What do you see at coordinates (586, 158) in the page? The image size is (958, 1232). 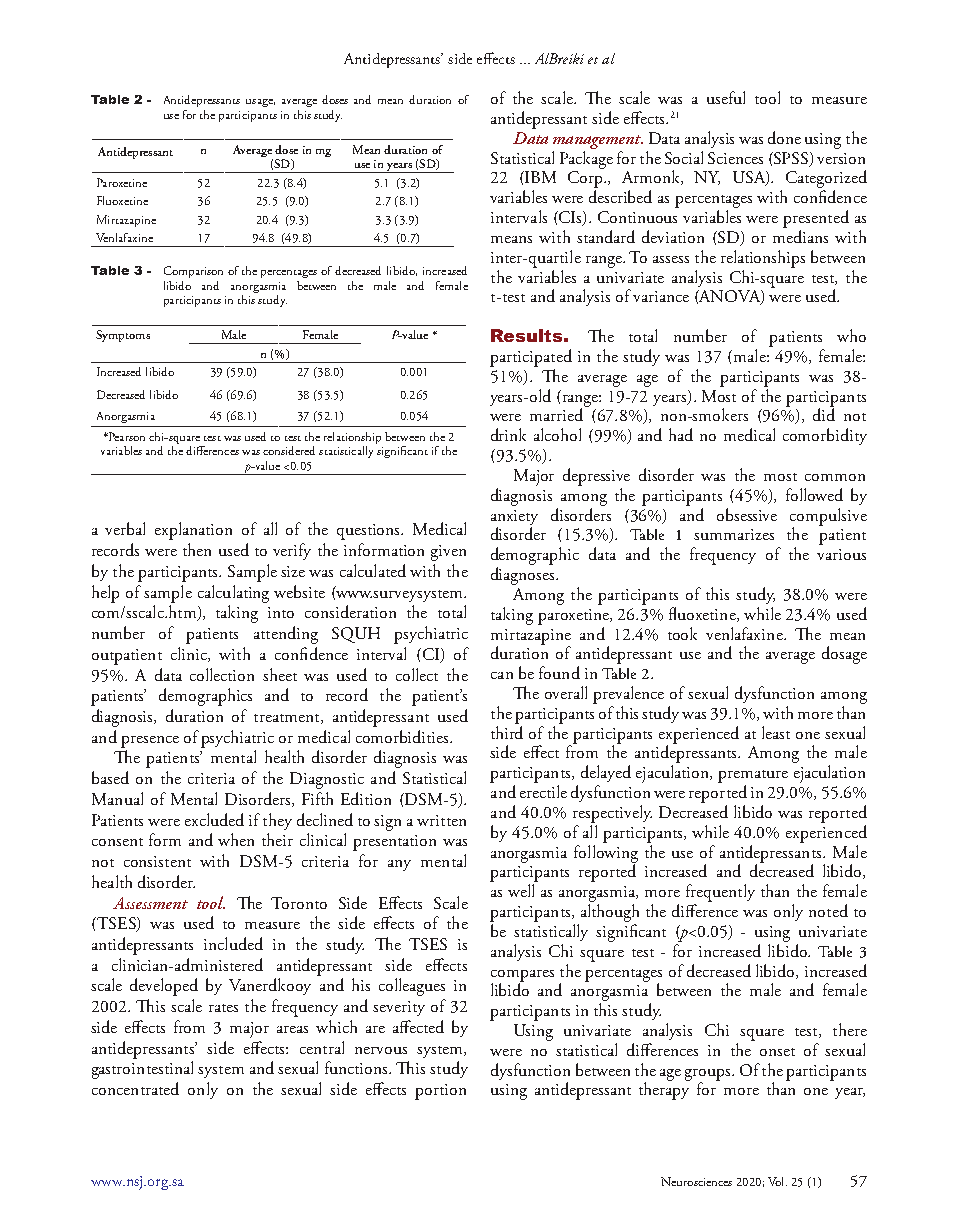 I see `Package` at bounding box center [586, 158].
